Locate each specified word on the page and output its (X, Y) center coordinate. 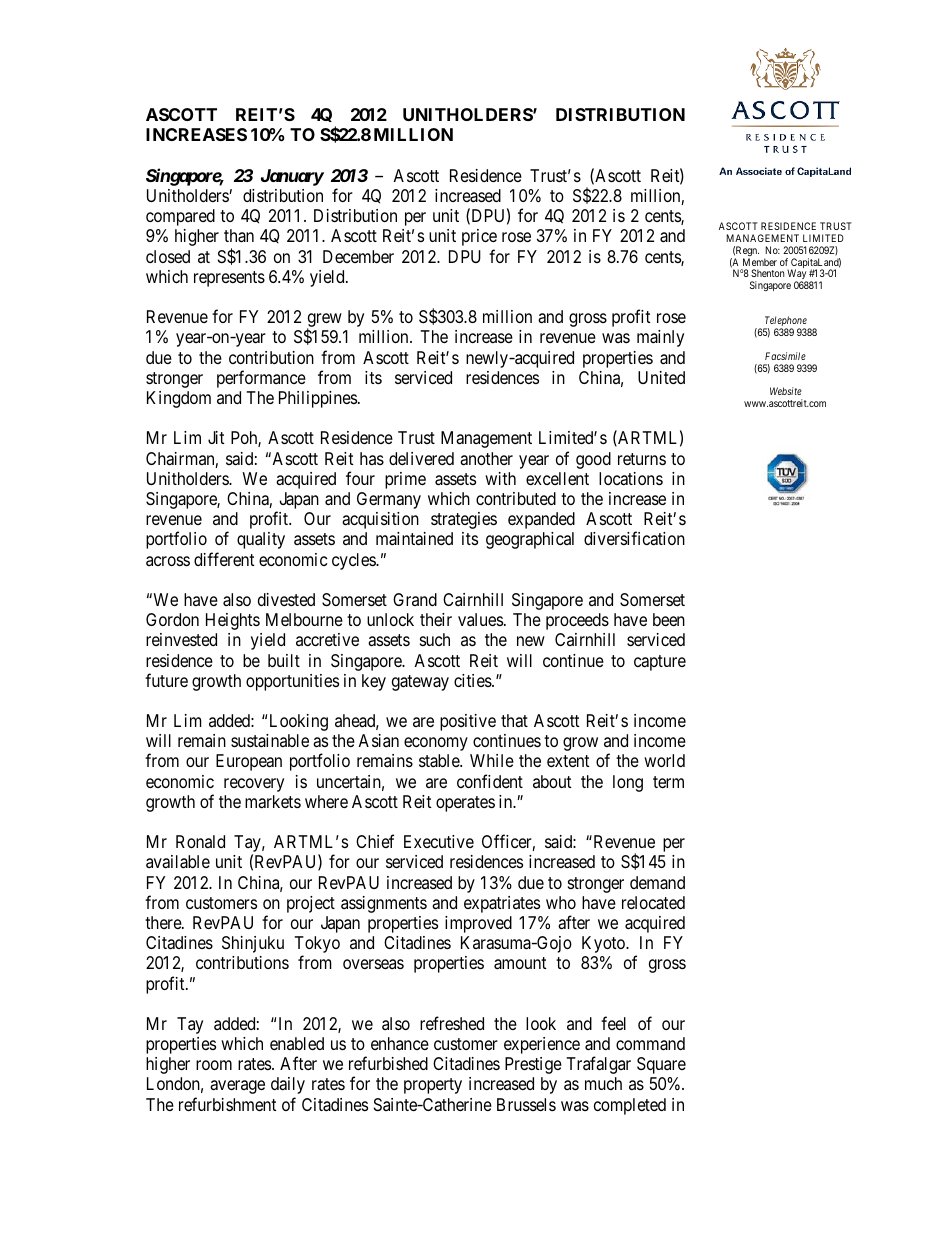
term (668, 782)
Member (760, 262)
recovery (254, 785)
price (479, 237)
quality (261, 540)
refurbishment (228, 1104)
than (239, 236)
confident (490, 781)
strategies (464, 520)
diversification (634, 538)
